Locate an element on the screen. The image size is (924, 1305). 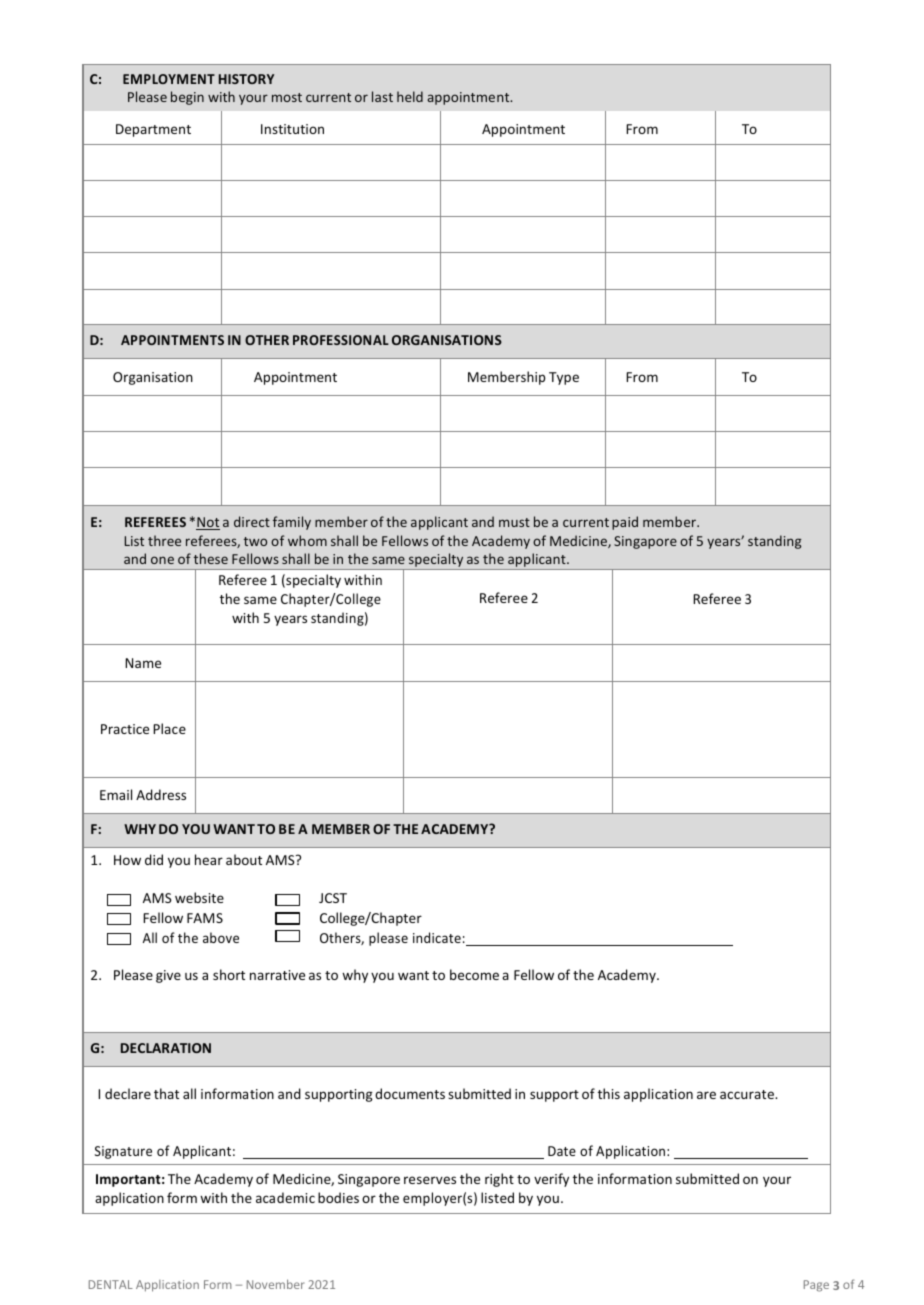
reserves is located at coordinates (430, 1180).
